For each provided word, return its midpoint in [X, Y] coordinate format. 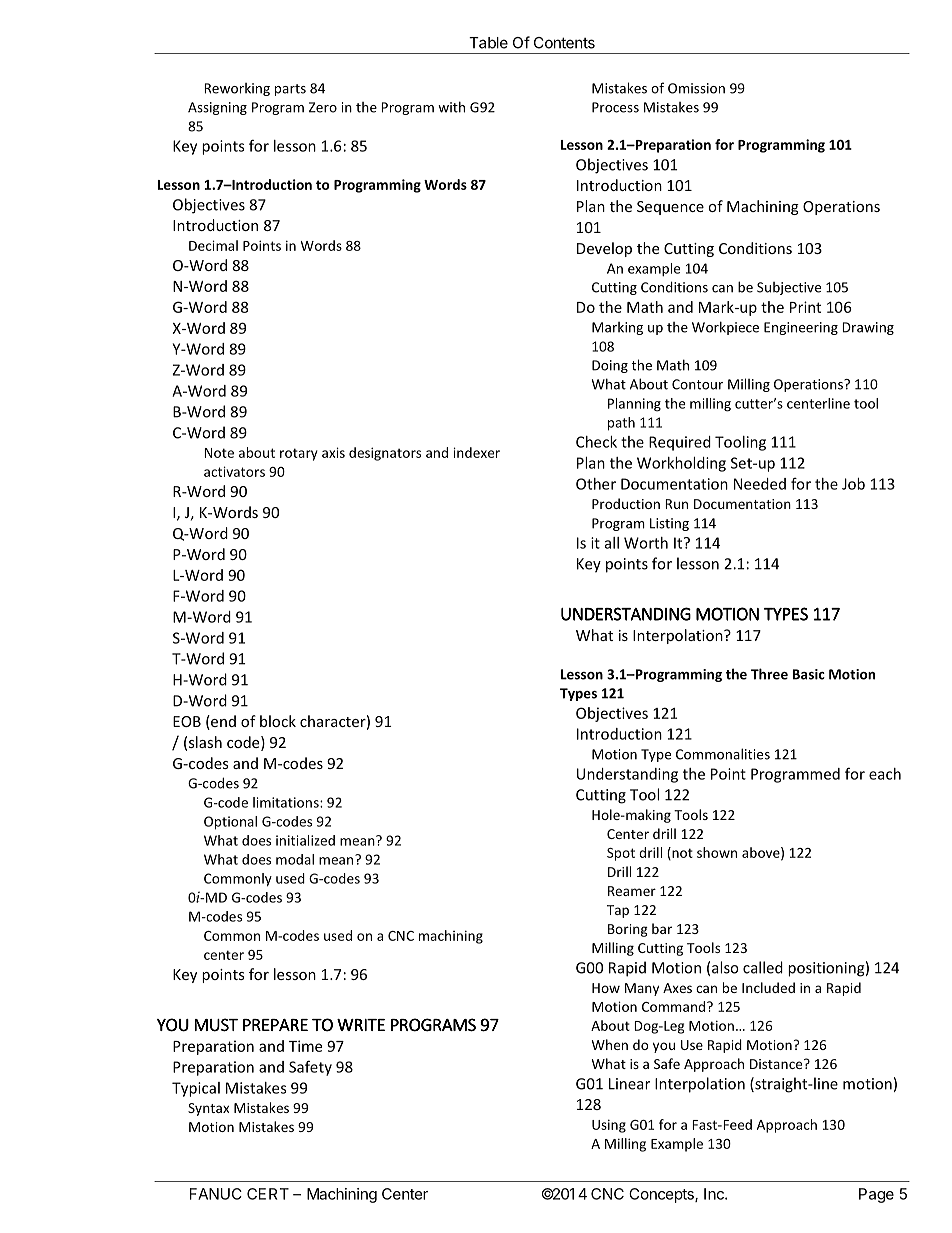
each [885, 774]
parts [290, 90]
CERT [268, 1194]
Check [596, 442]
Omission [696, 88]
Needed [760, 484]
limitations [287, 802]
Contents [564, 43]
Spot [621, 854]
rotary [299, 454]
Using [609, 1126]
